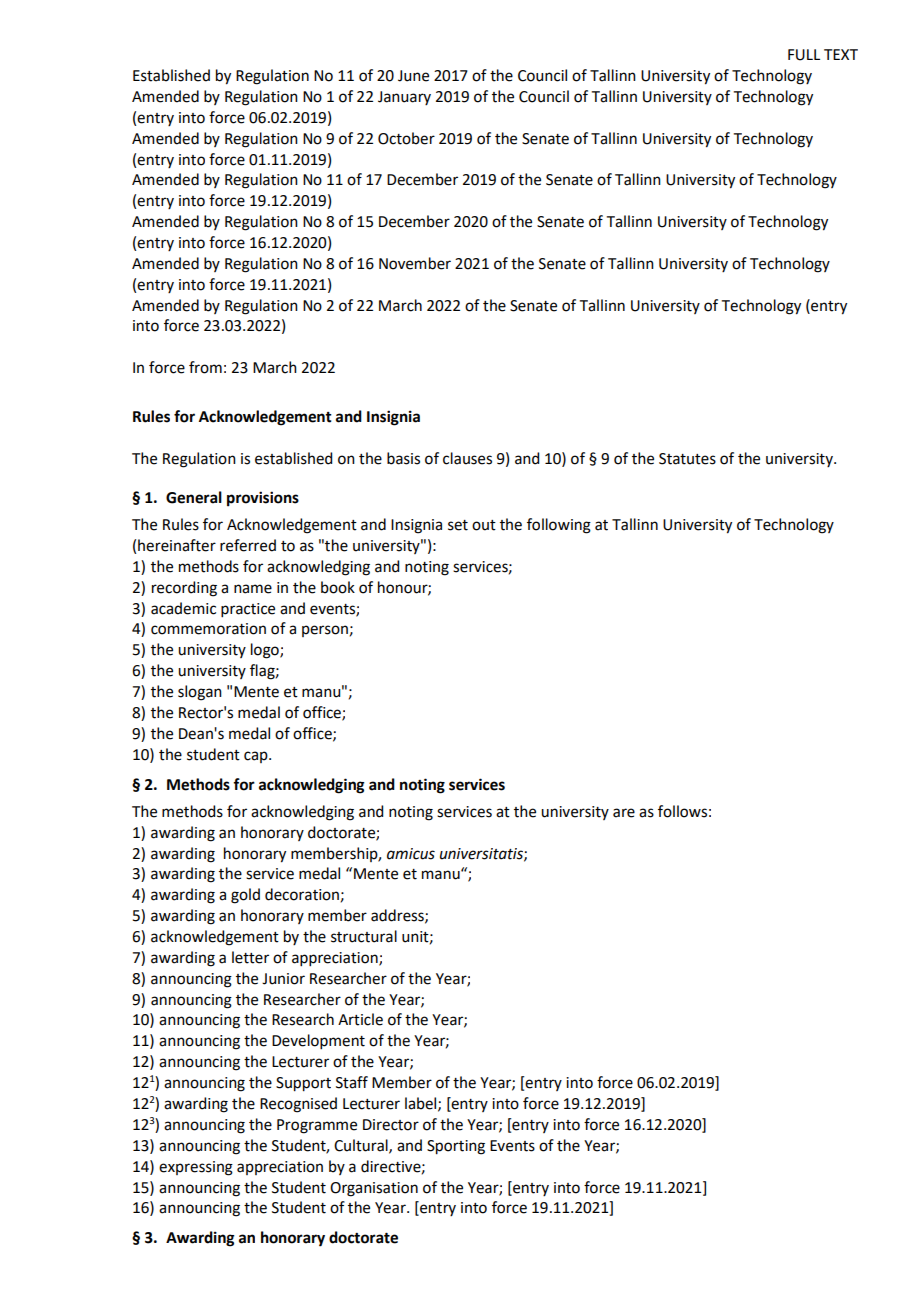 This screenshot has height=1308, width=924. Describe the element at coordinates (484, 525) in the screenshot. I see `out` at that location.
